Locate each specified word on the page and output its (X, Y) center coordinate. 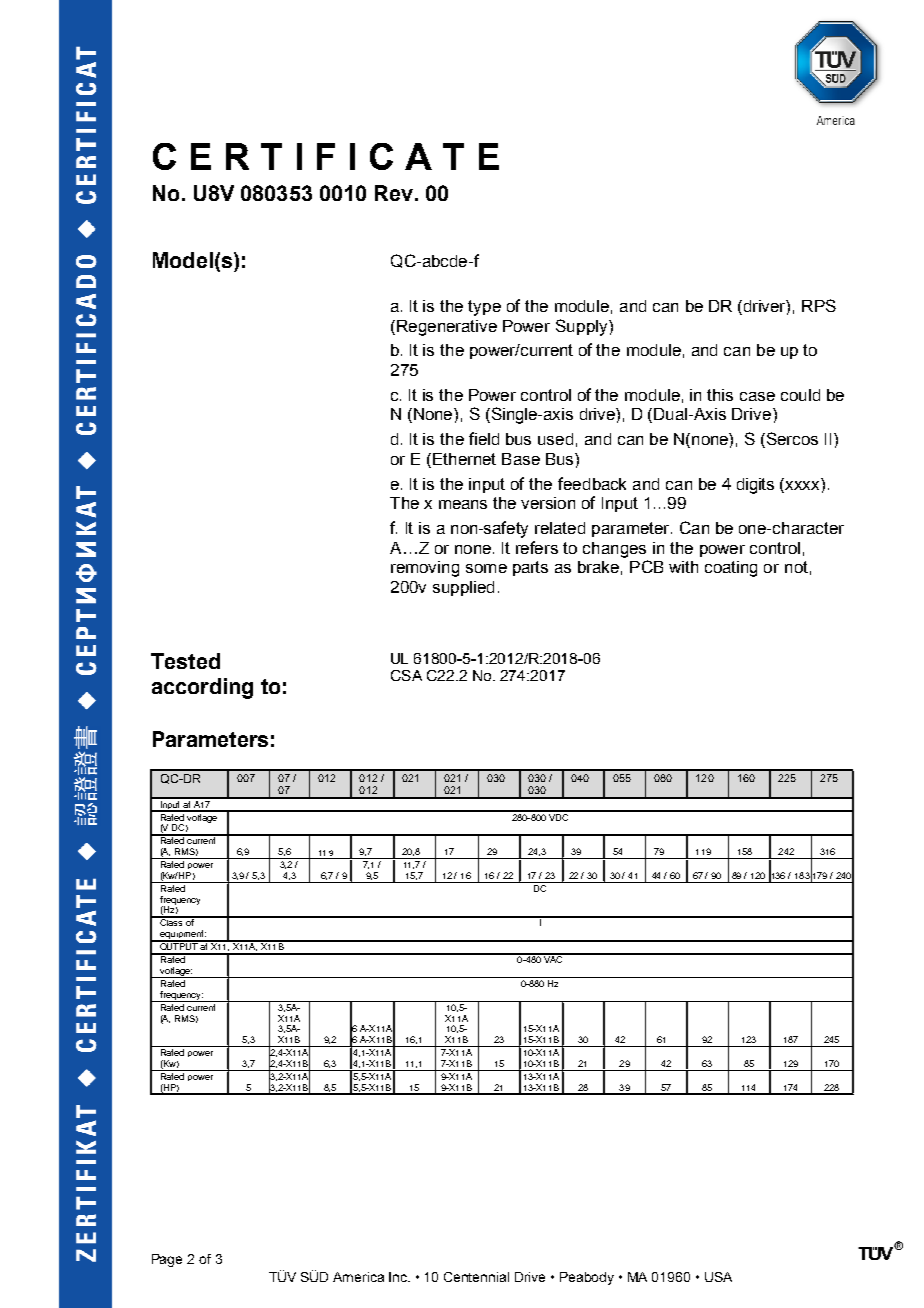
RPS (819, 305)
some (486, 568)
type (484, 308)
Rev (394, 193)
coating (731, 569)
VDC (558, 816)
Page (167, 1260)
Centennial (476, 1277)
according (202, 688)
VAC (553, 958)
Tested (185, 661)
